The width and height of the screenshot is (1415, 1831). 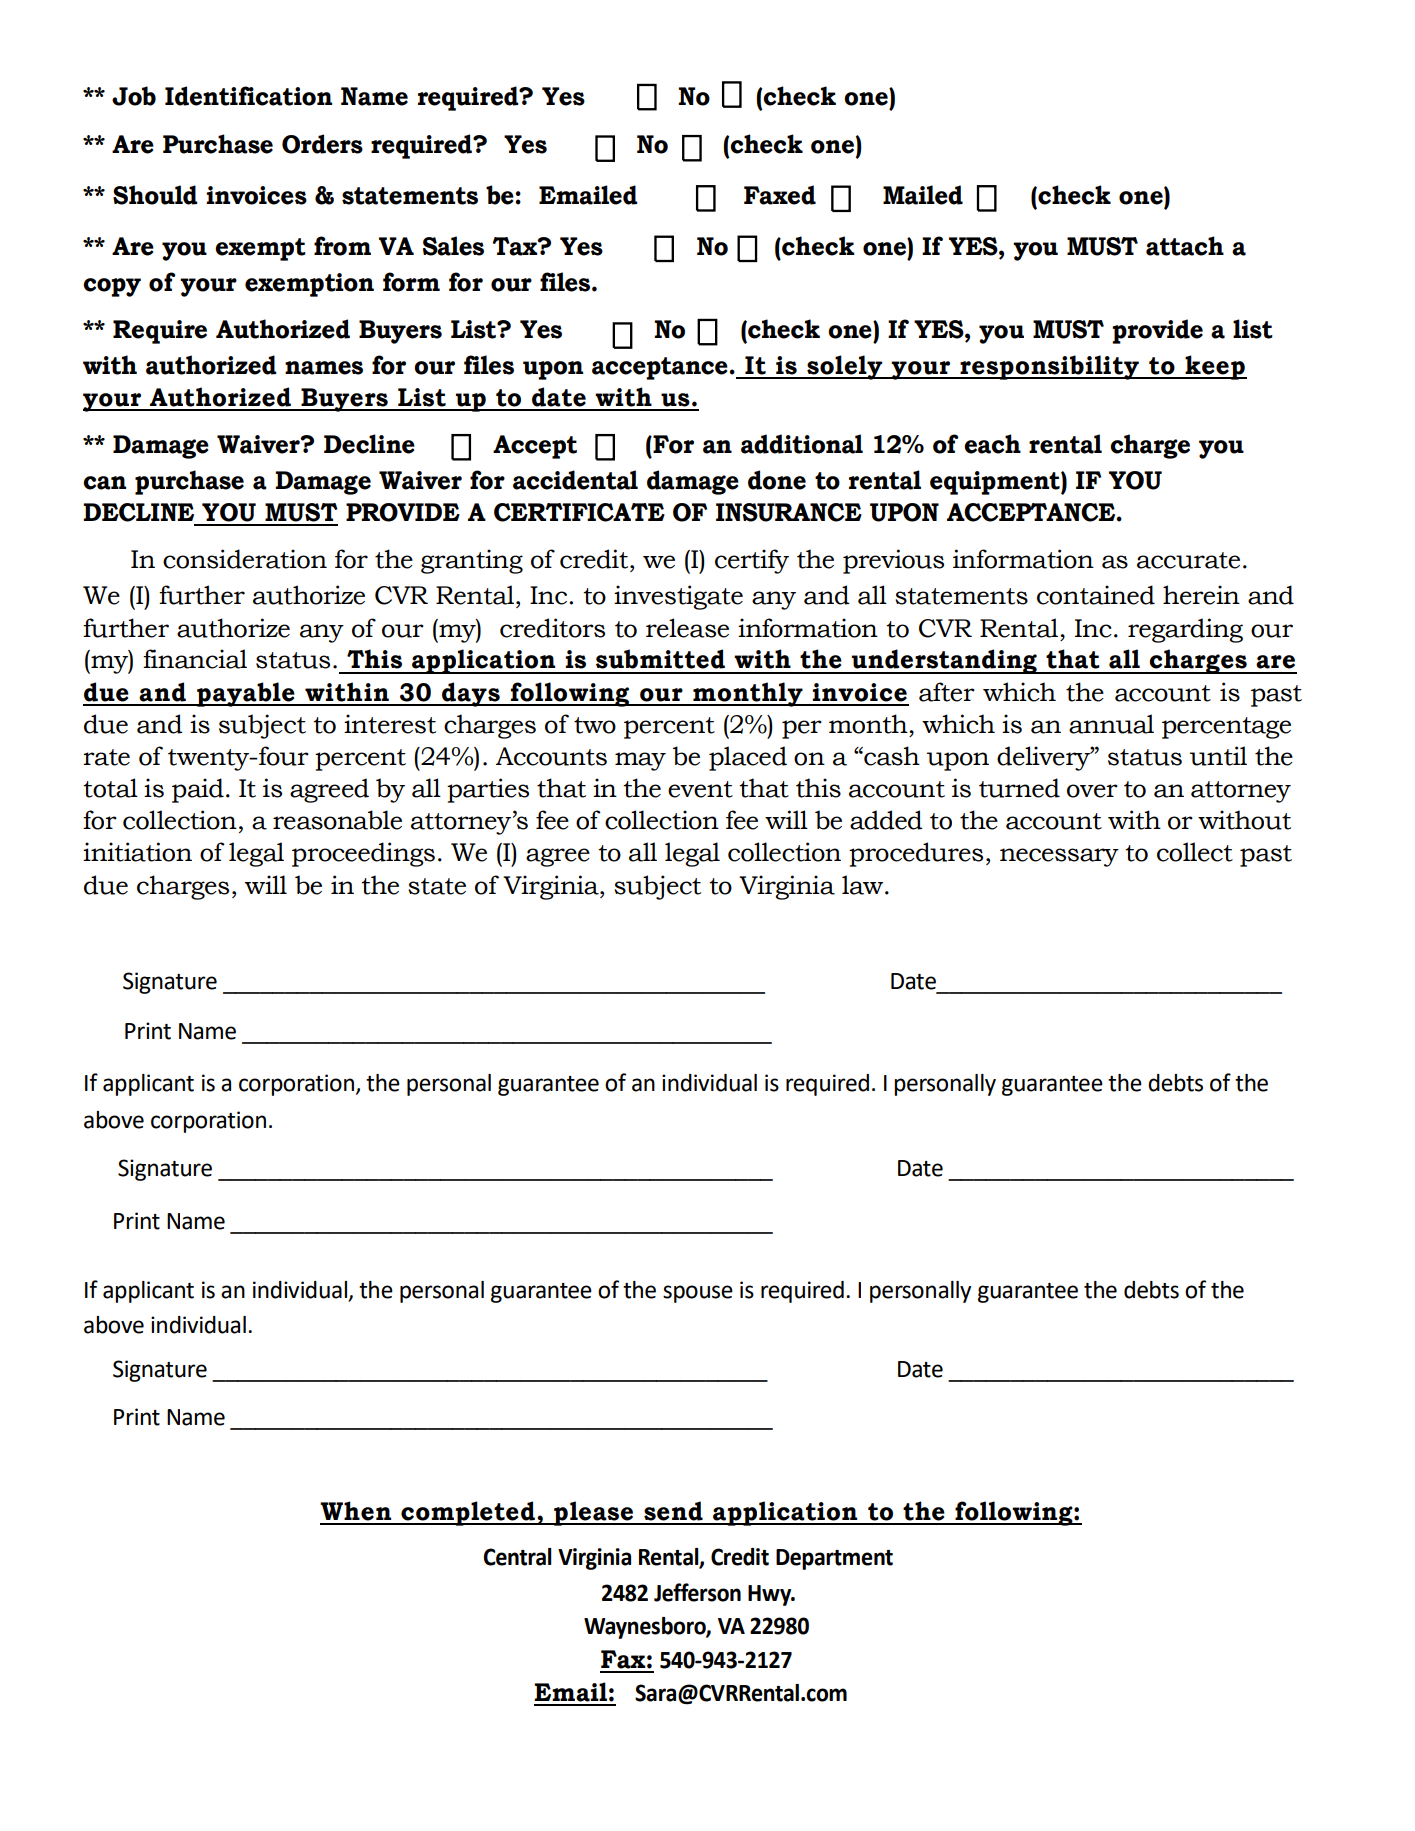 What do you see at coordinates (1059, 857) in the screenshot?
I see `necessary` at bounding box center [1059, 857].
